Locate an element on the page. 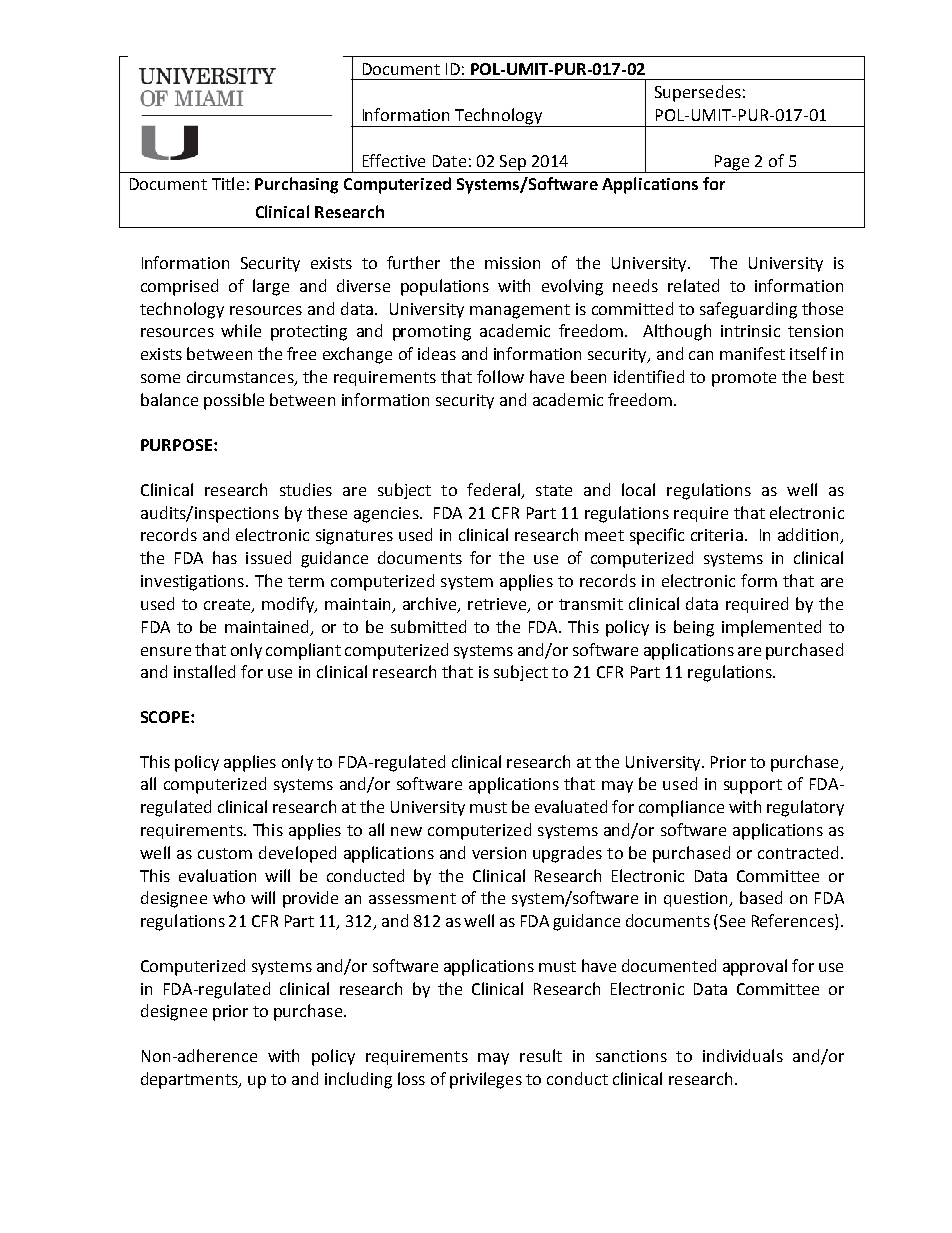 The width and height of the image is (952, 1233). Page is located at coordinates (731, 164).
